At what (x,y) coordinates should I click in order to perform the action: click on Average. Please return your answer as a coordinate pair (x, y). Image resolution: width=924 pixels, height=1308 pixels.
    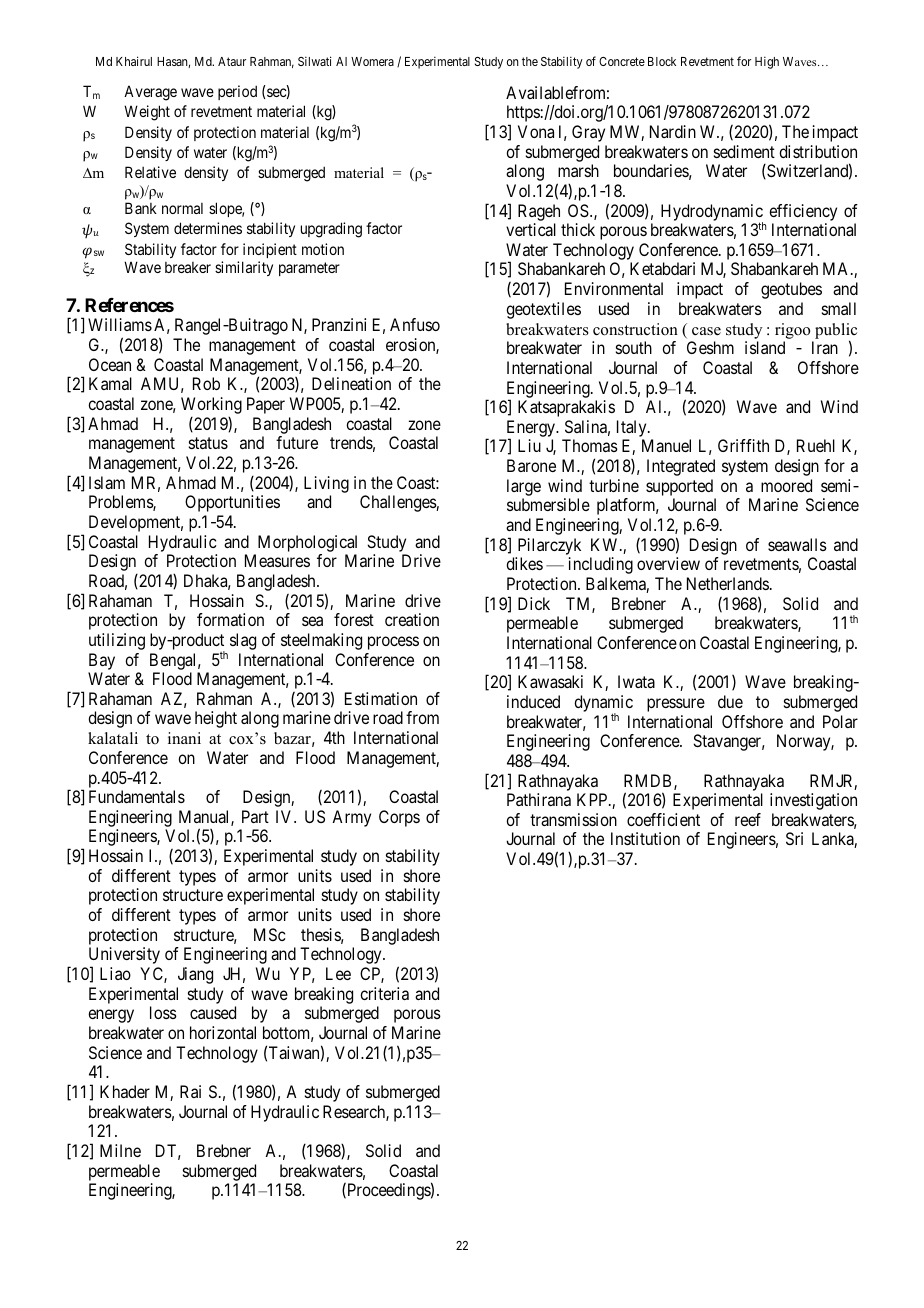
    Looking at the image, I should click on (150, 93).
